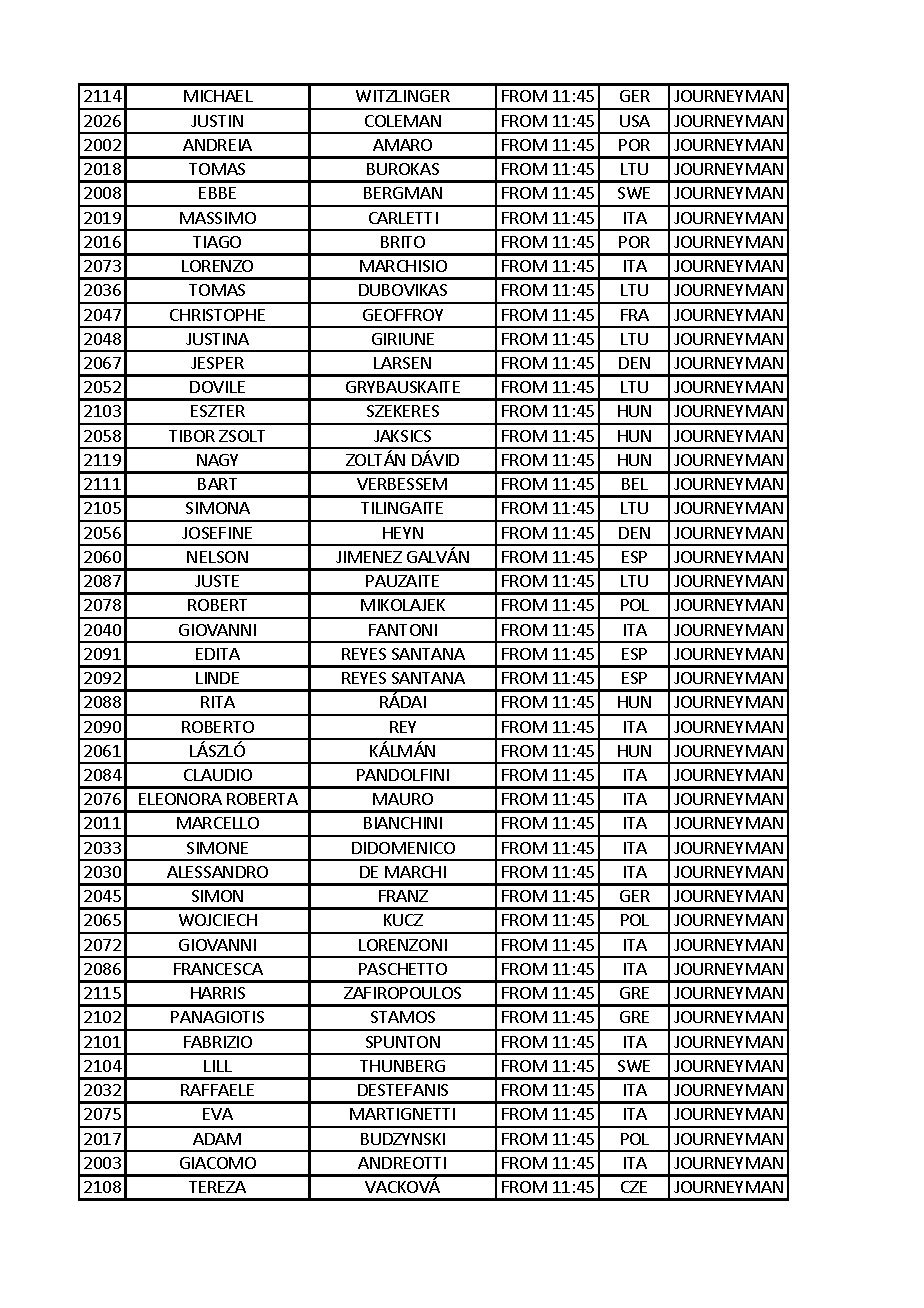 The height and width of the document is (1308, 924). I want to click on GIACOMO, so click(218, 1163).
